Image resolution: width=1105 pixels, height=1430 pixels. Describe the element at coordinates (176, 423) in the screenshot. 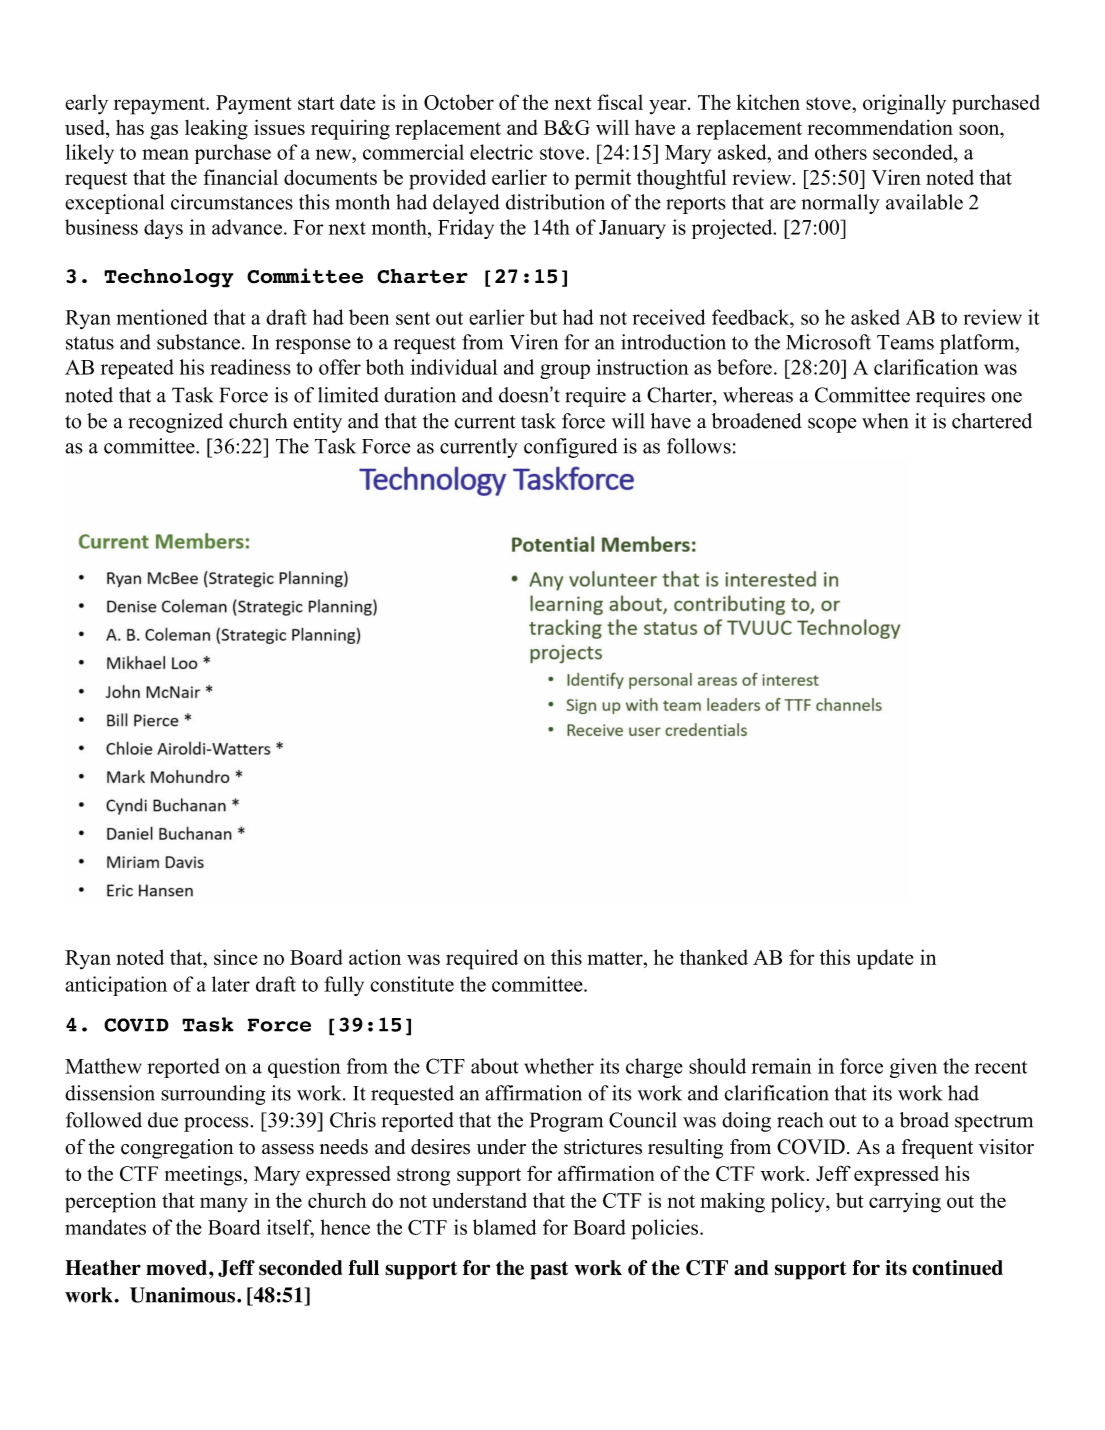

I see `recognized` at that location.
